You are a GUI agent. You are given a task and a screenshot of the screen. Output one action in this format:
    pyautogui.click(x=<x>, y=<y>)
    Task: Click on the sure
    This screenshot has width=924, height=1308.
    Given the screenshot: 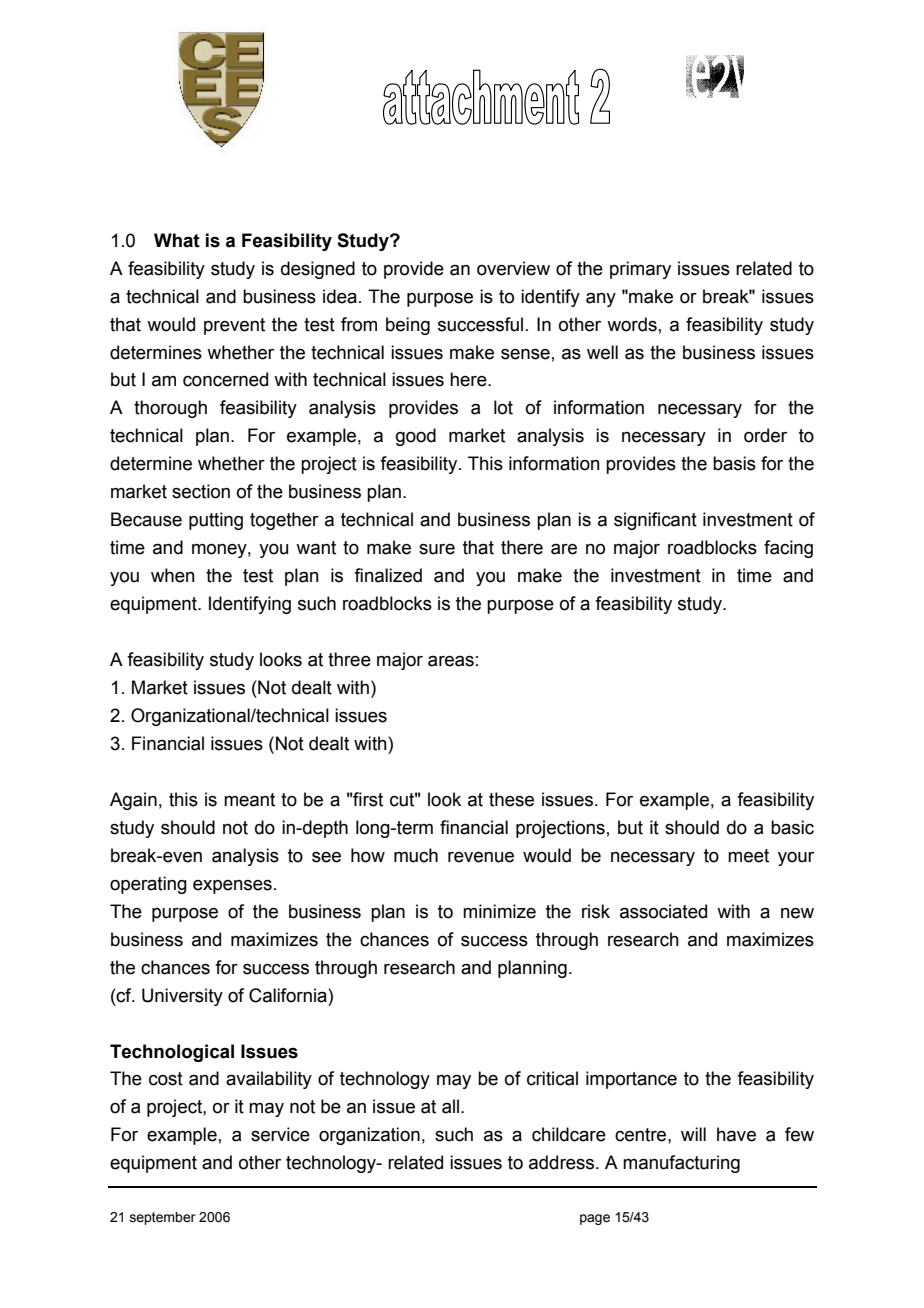 What is the action you would take?
    pyautogui.click(x=437, y=549)
